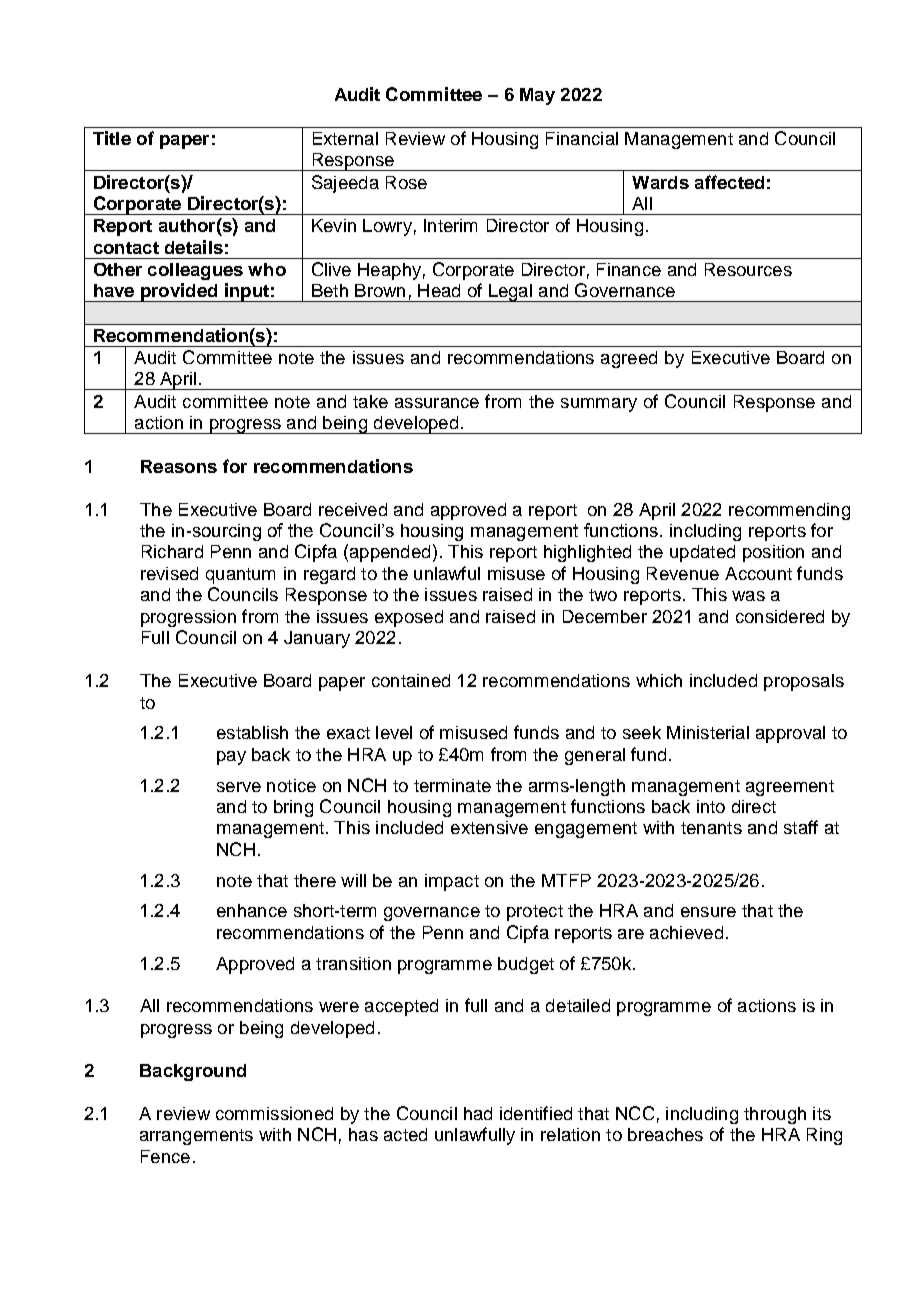  I want to click on May, so click(537, 96).
